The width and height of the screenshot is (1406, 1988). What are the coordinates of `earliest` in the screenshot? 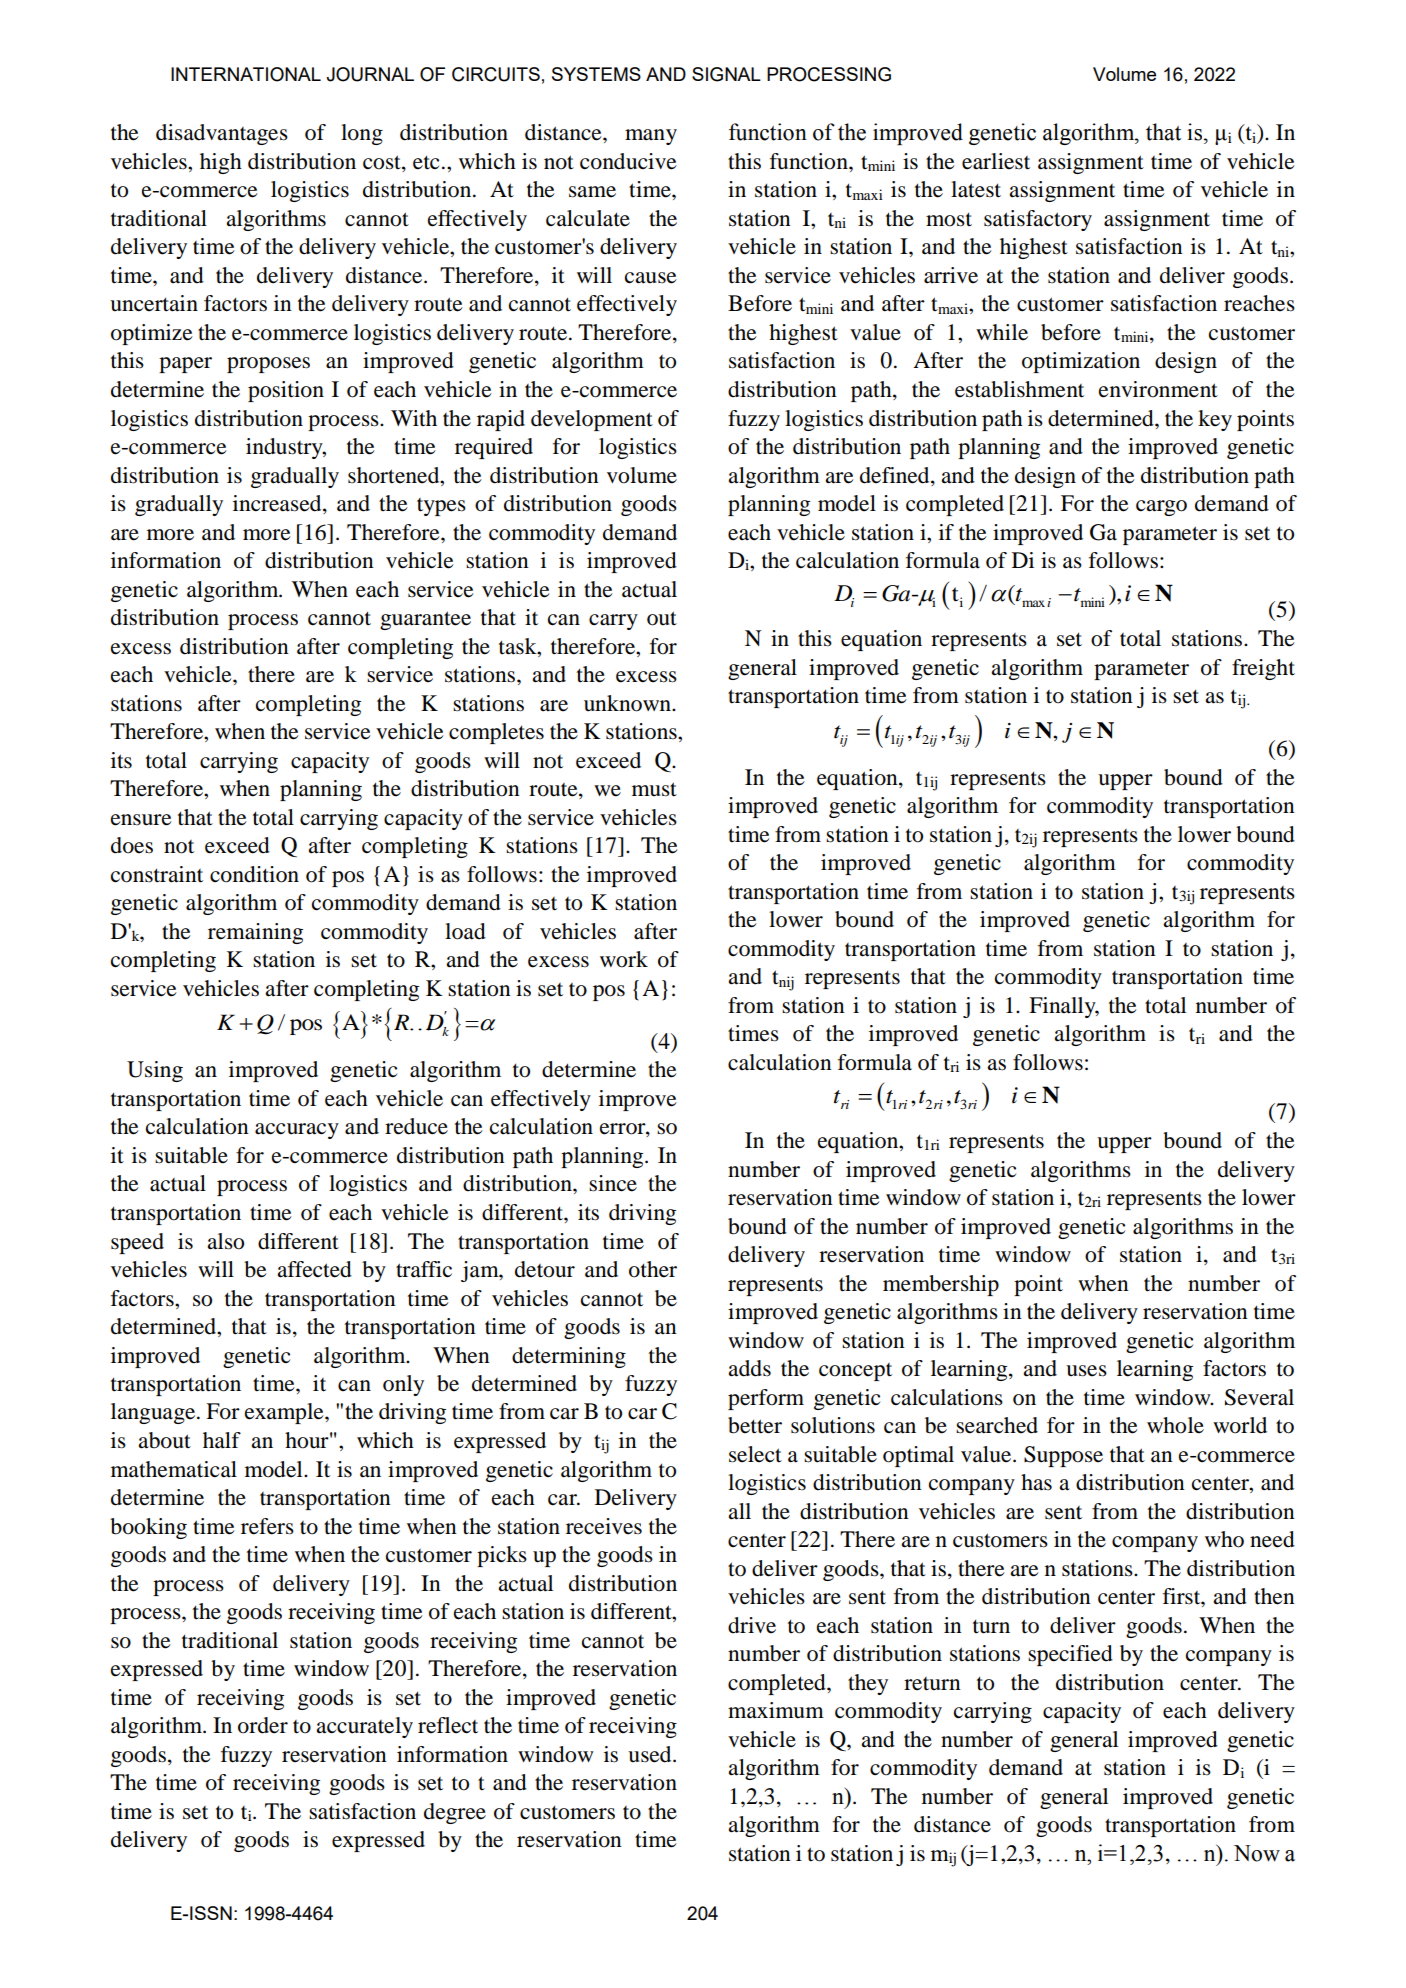 It's located at (996, 161).
